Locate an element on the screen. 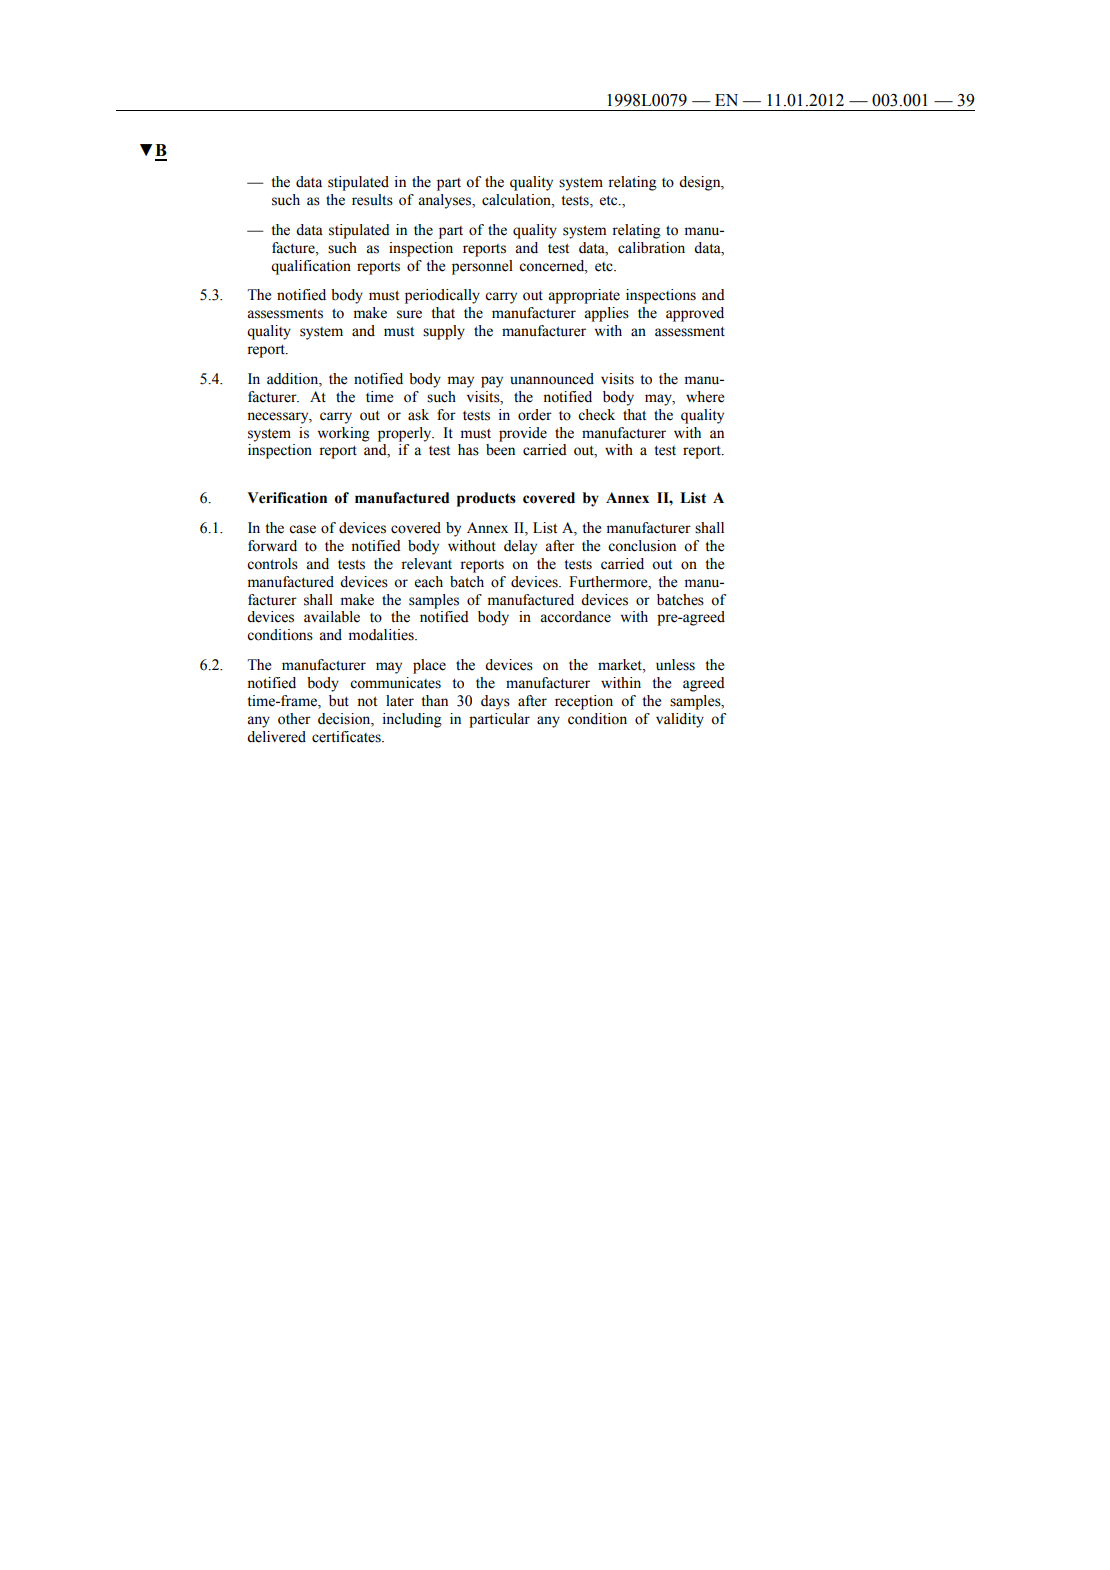  been is located at coordinates (500, 450).
